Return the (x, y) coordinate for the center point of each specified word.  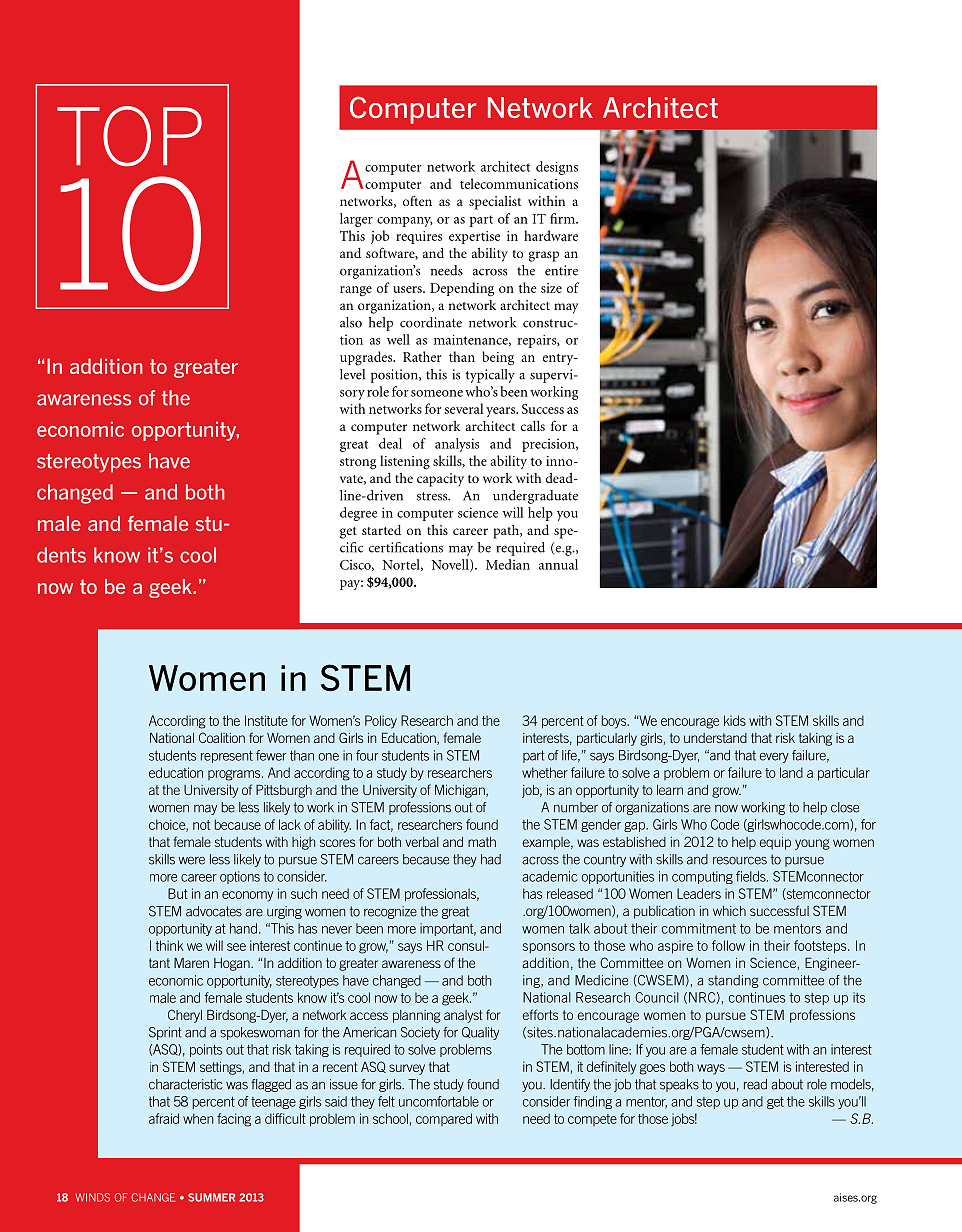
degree (358, 514)
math (482, 842)
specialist (495, 203)
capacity (440, 480)
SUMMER (211, 1197)
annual (558, 564)
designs (557, 168)
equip (775, 843)
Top (129, 136)
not (201, 825)
